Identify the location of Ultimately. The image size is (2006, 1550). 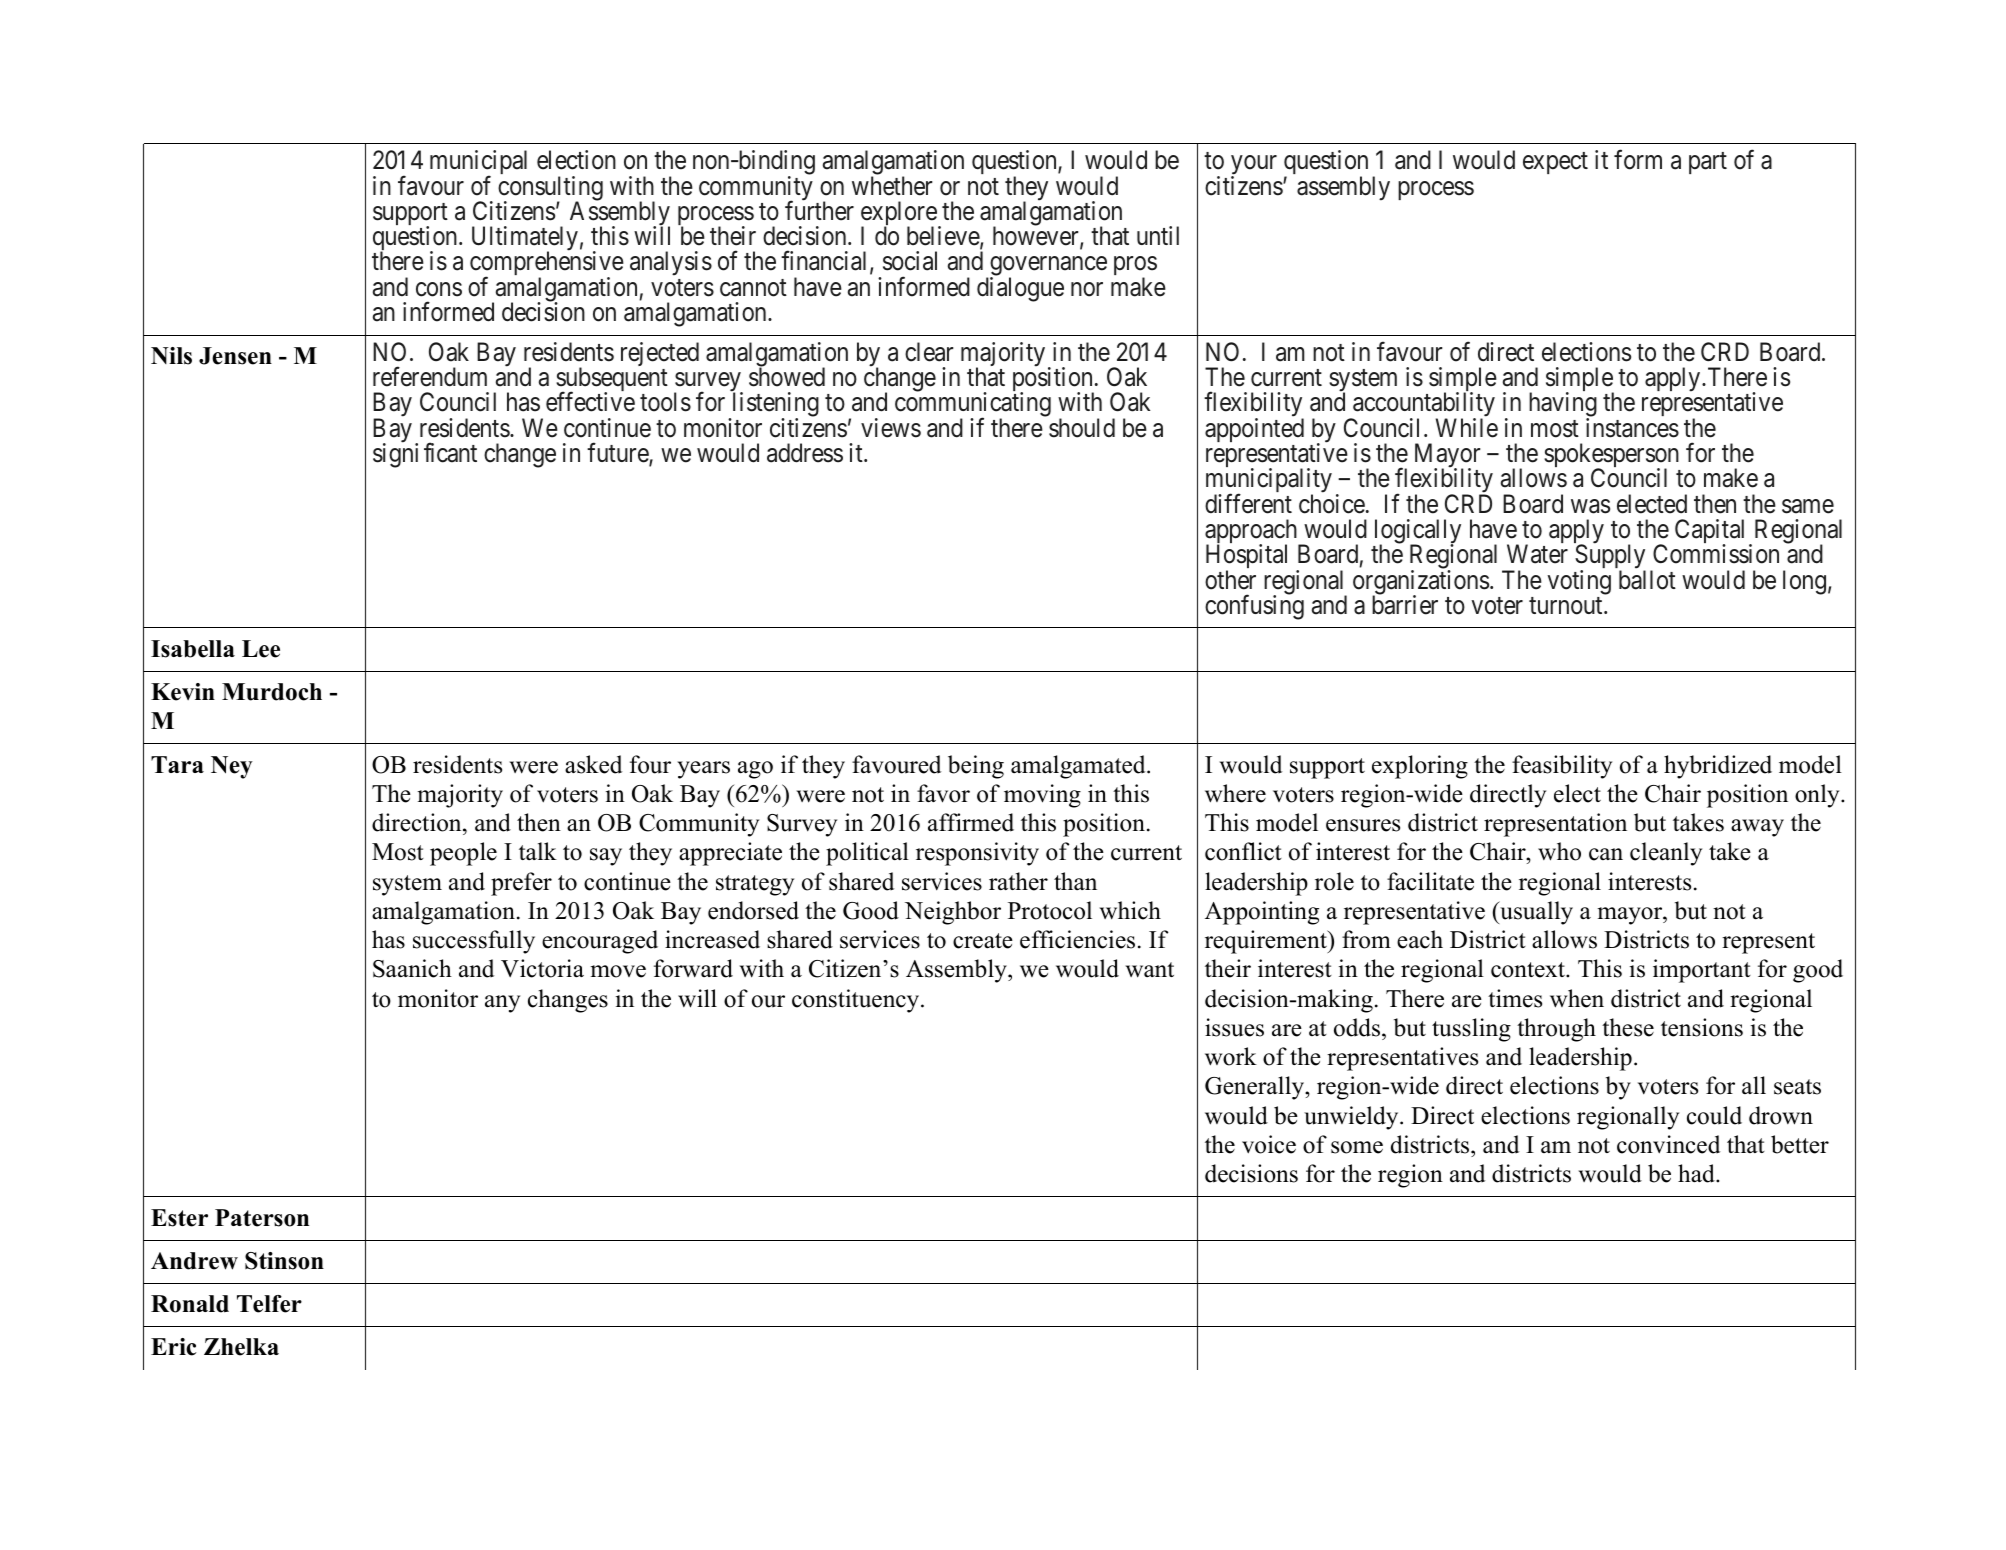
(525, 240).
